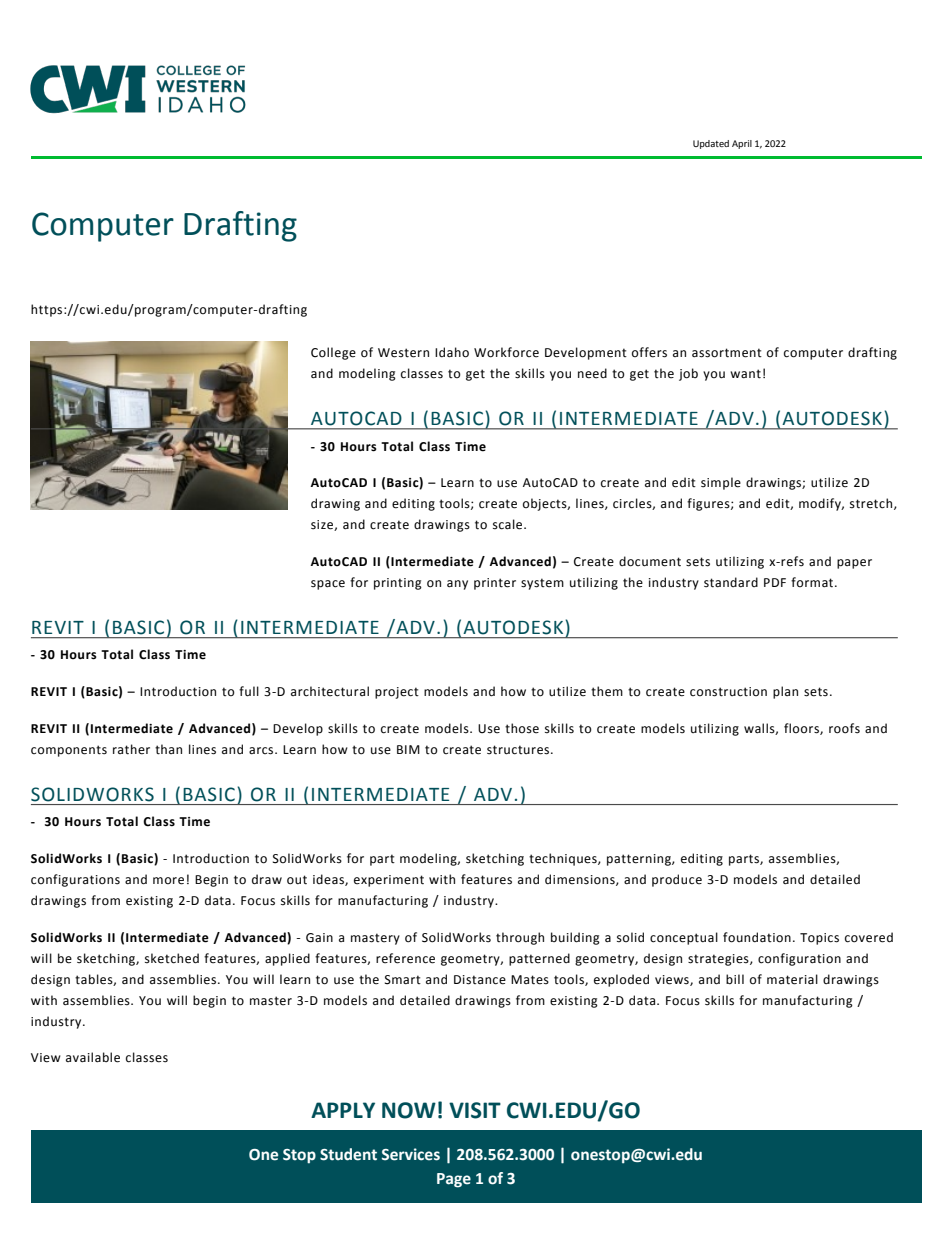  I want to click on material, so click(792, 979).
